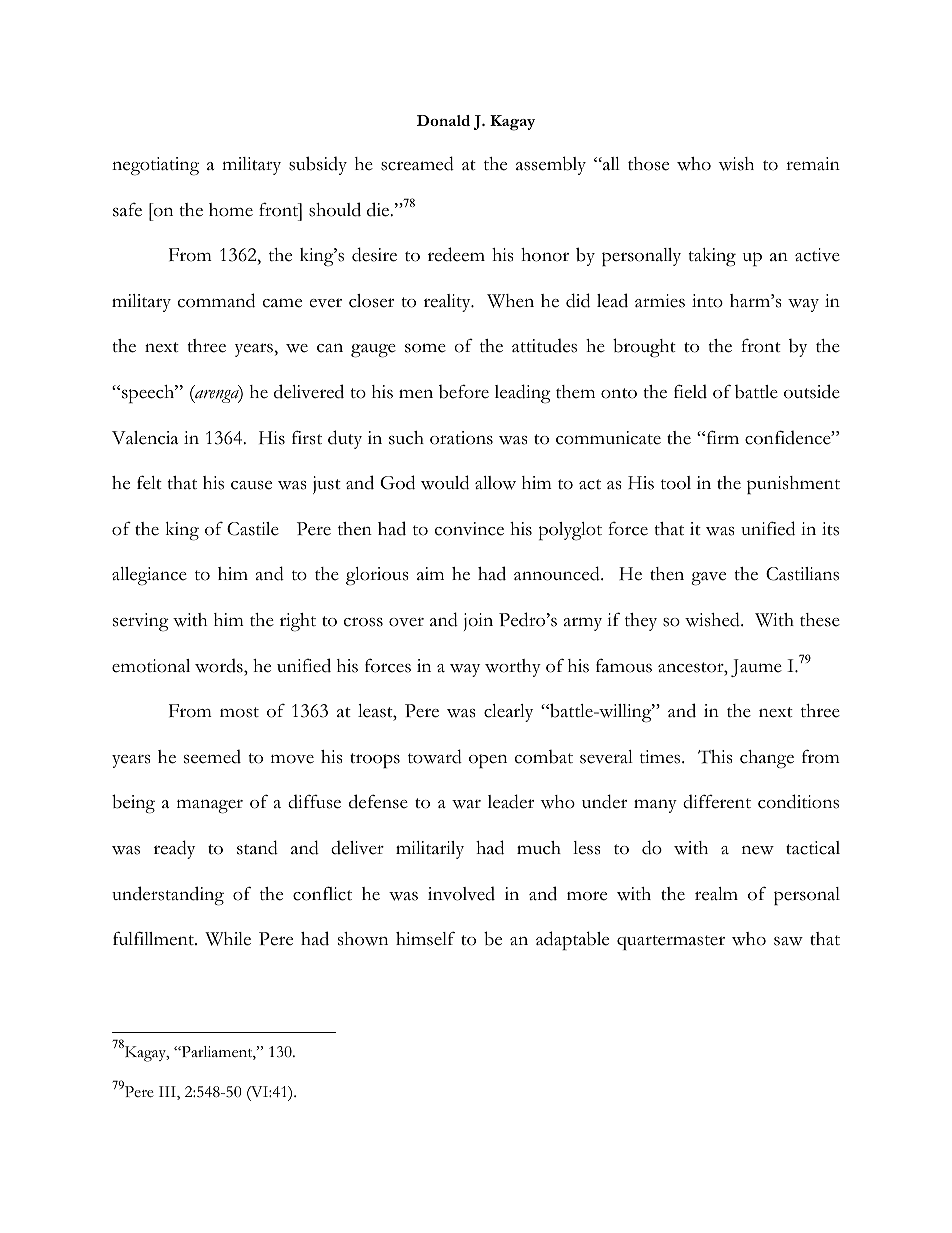  I want to click on punishment, so click(793, 485).
